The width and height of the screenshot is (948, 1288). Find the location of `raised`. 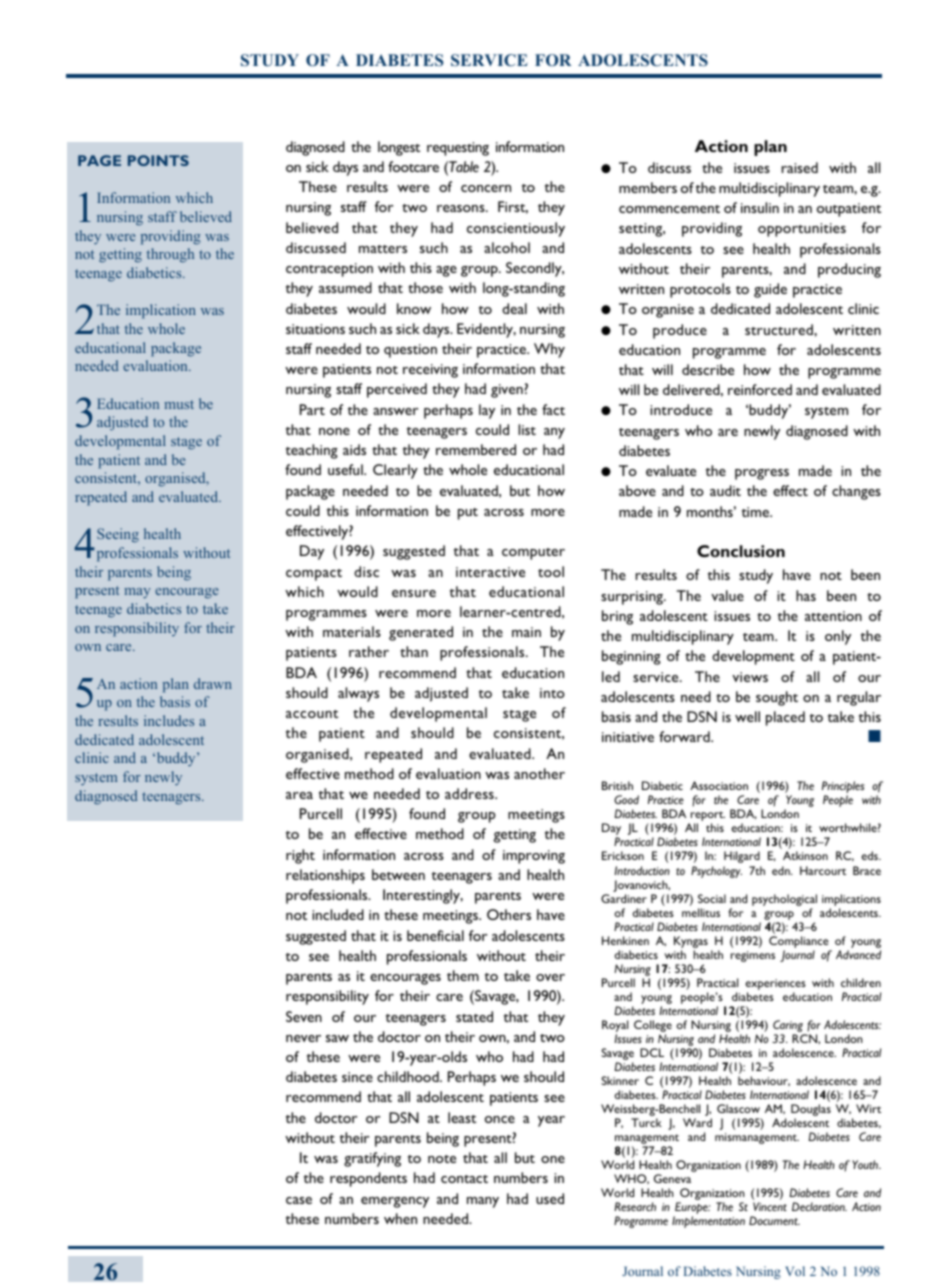

raised is located at coordinates (800, 167).
